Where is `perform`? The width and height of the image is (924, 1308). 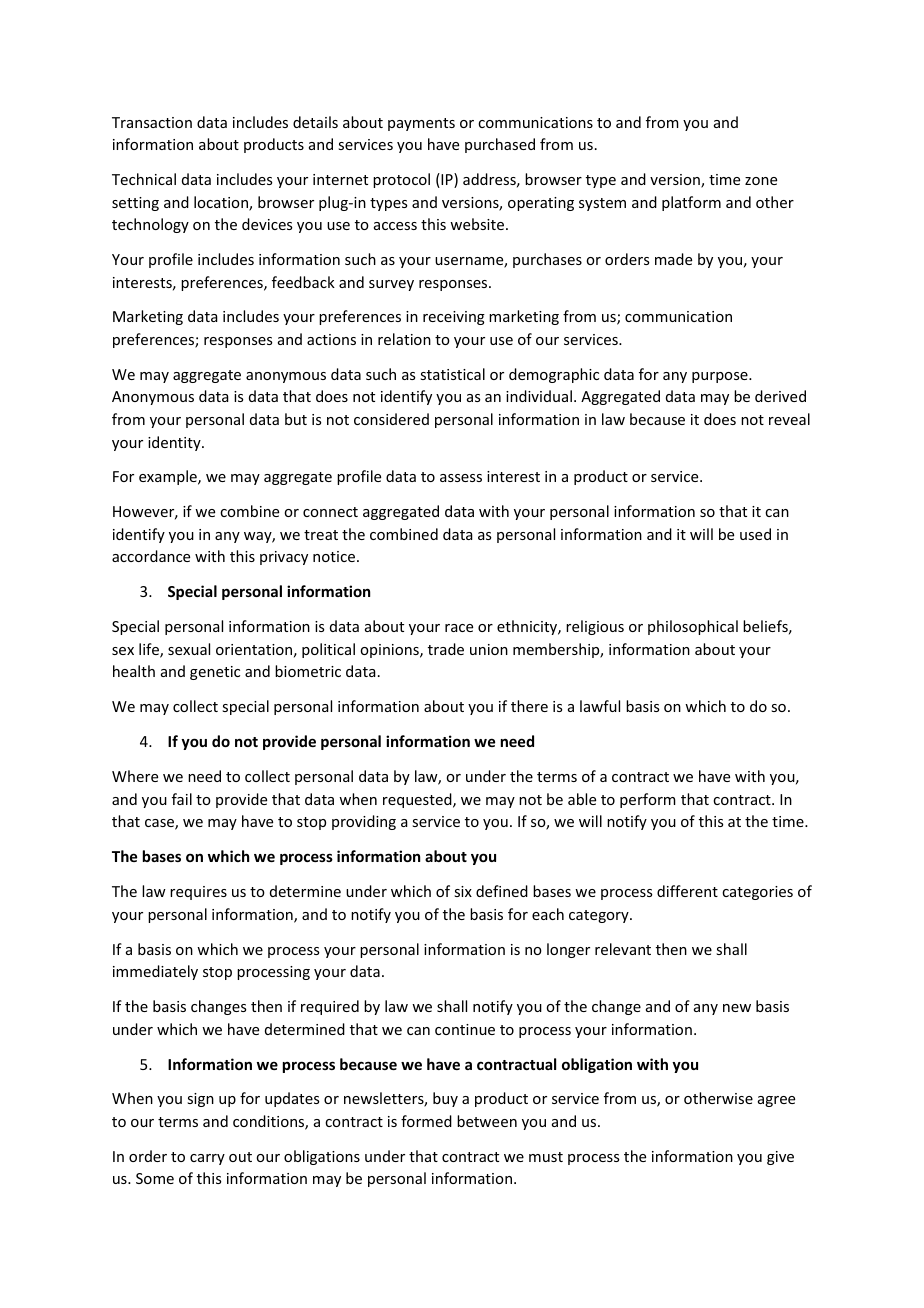
perform is located at coordinates (648, 800).
